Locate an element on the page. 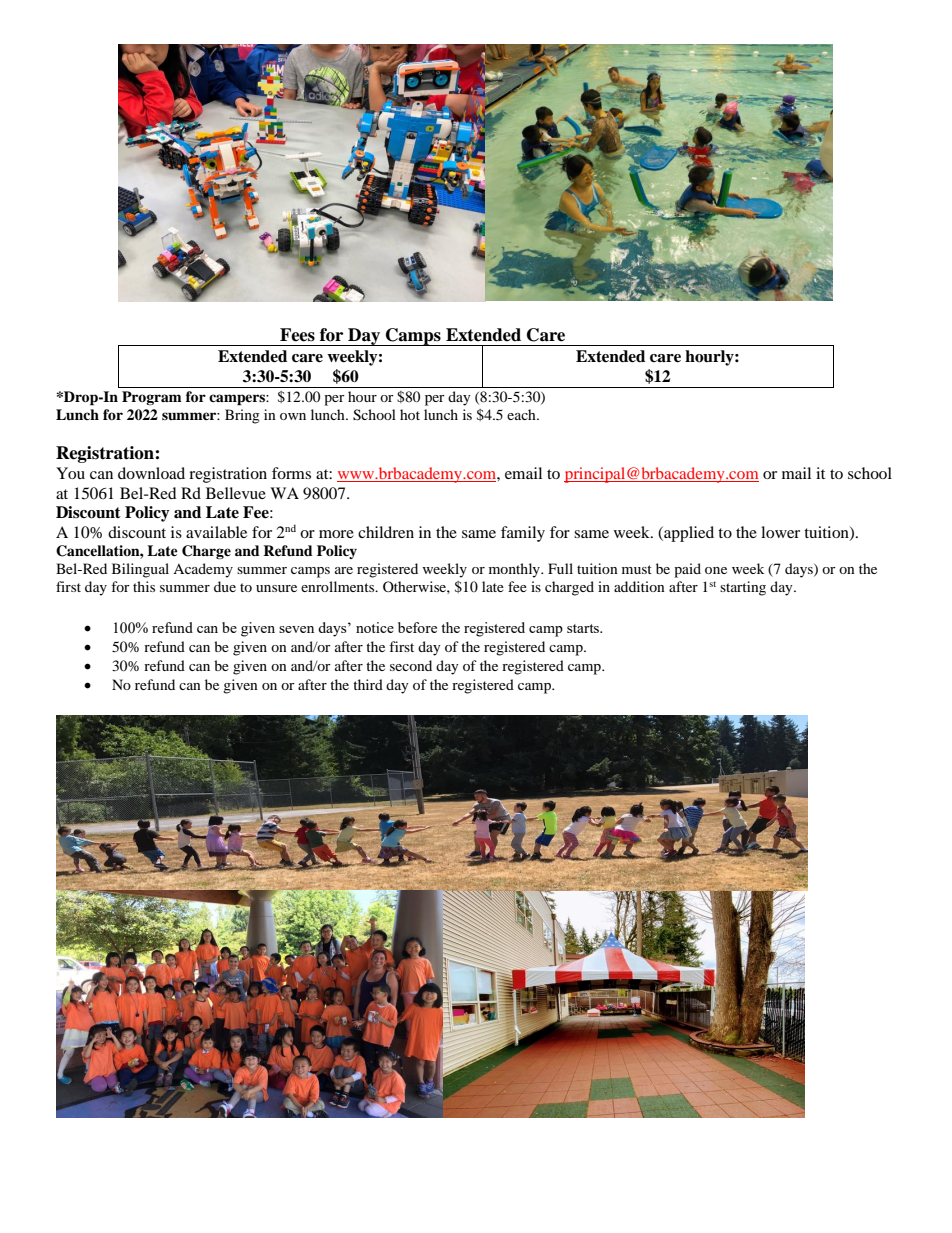  enrollments is located at coordinates (339, 586).
